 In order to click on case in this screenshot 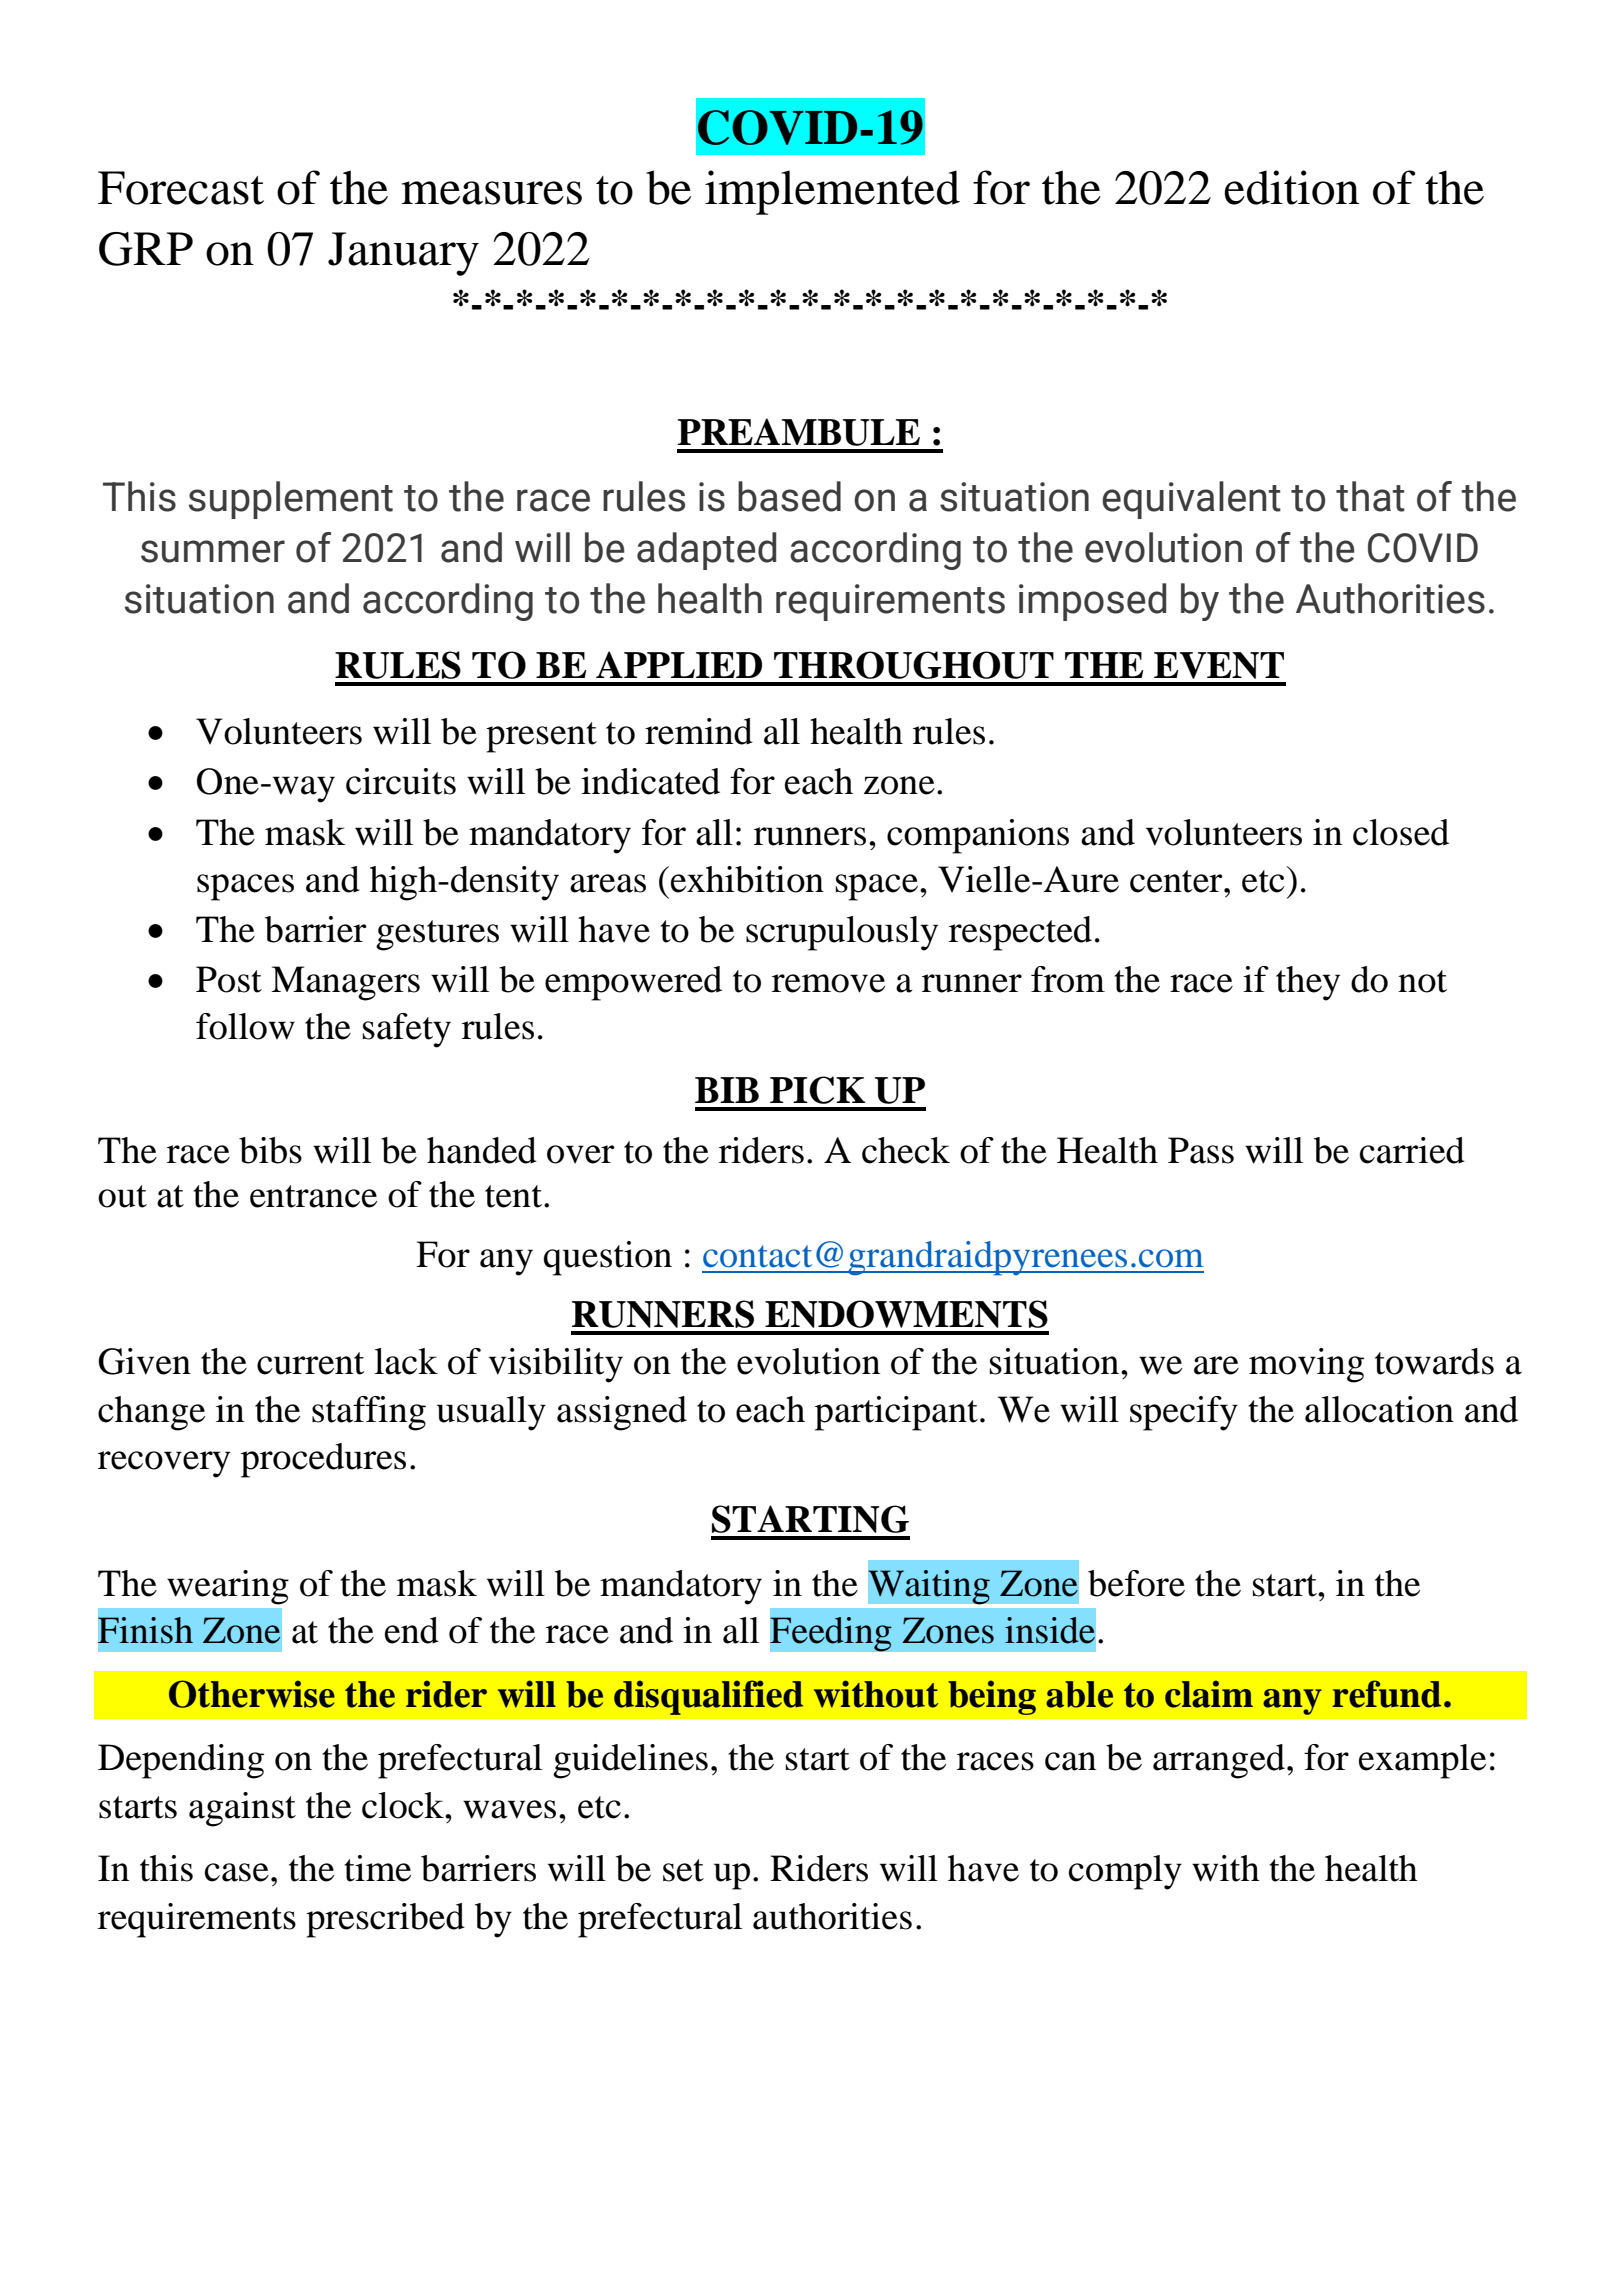, I will do `click(237, 1872)`.
